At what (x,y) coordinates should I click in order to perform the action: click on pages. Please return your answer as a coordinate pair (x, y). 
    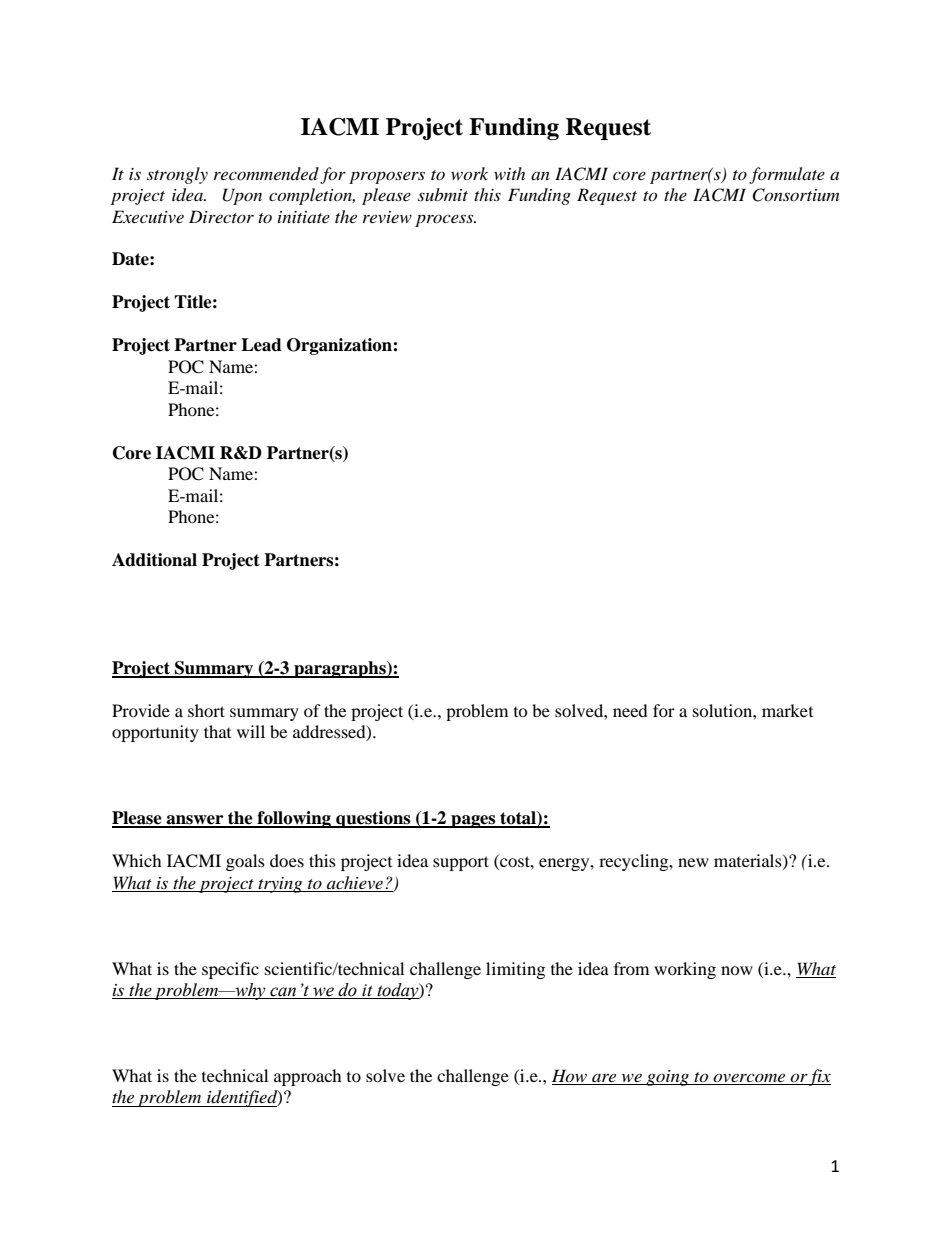
    Looking at the image, I should click on (473, 821).
